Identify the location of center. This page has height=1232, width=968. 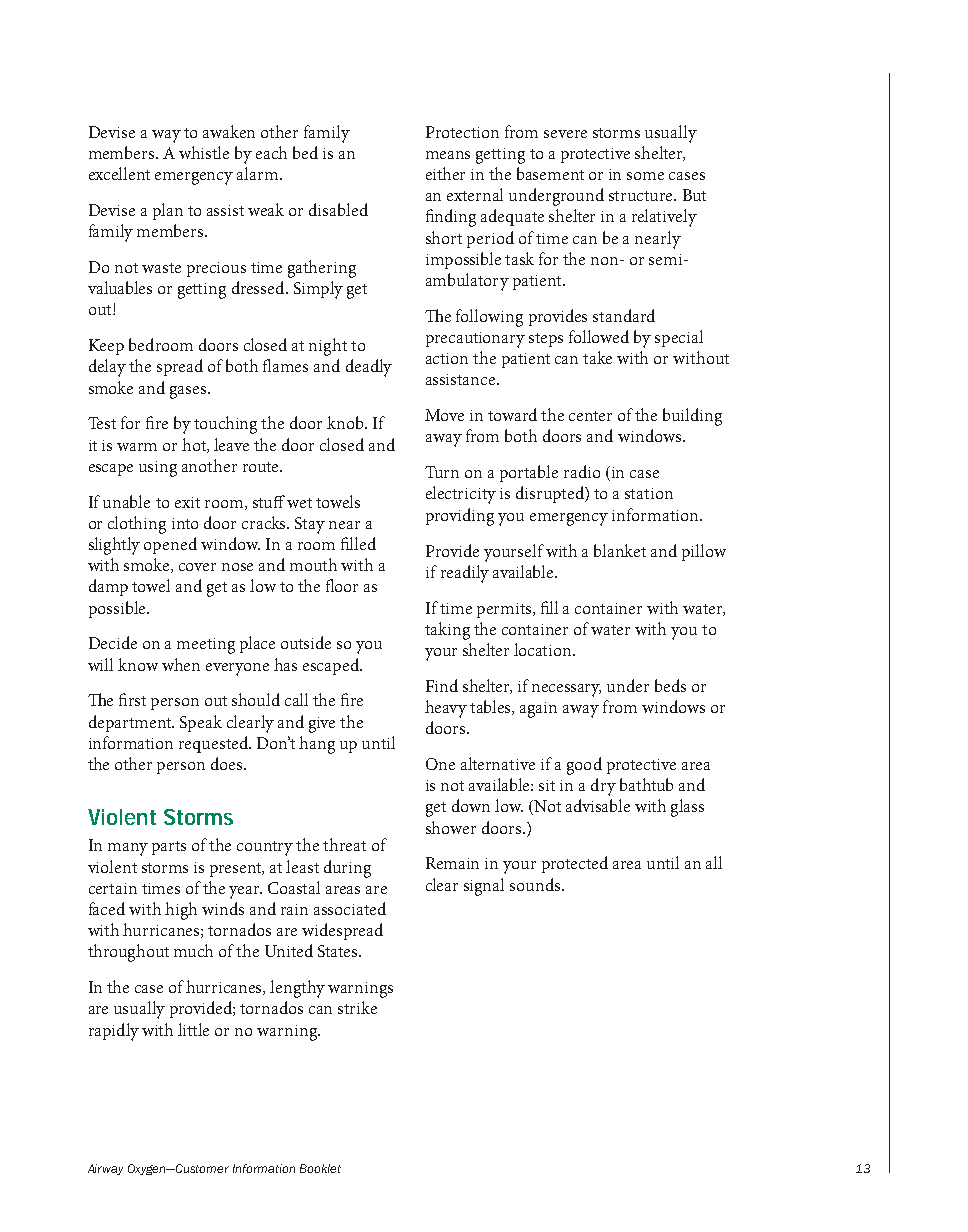
(590, 416).
